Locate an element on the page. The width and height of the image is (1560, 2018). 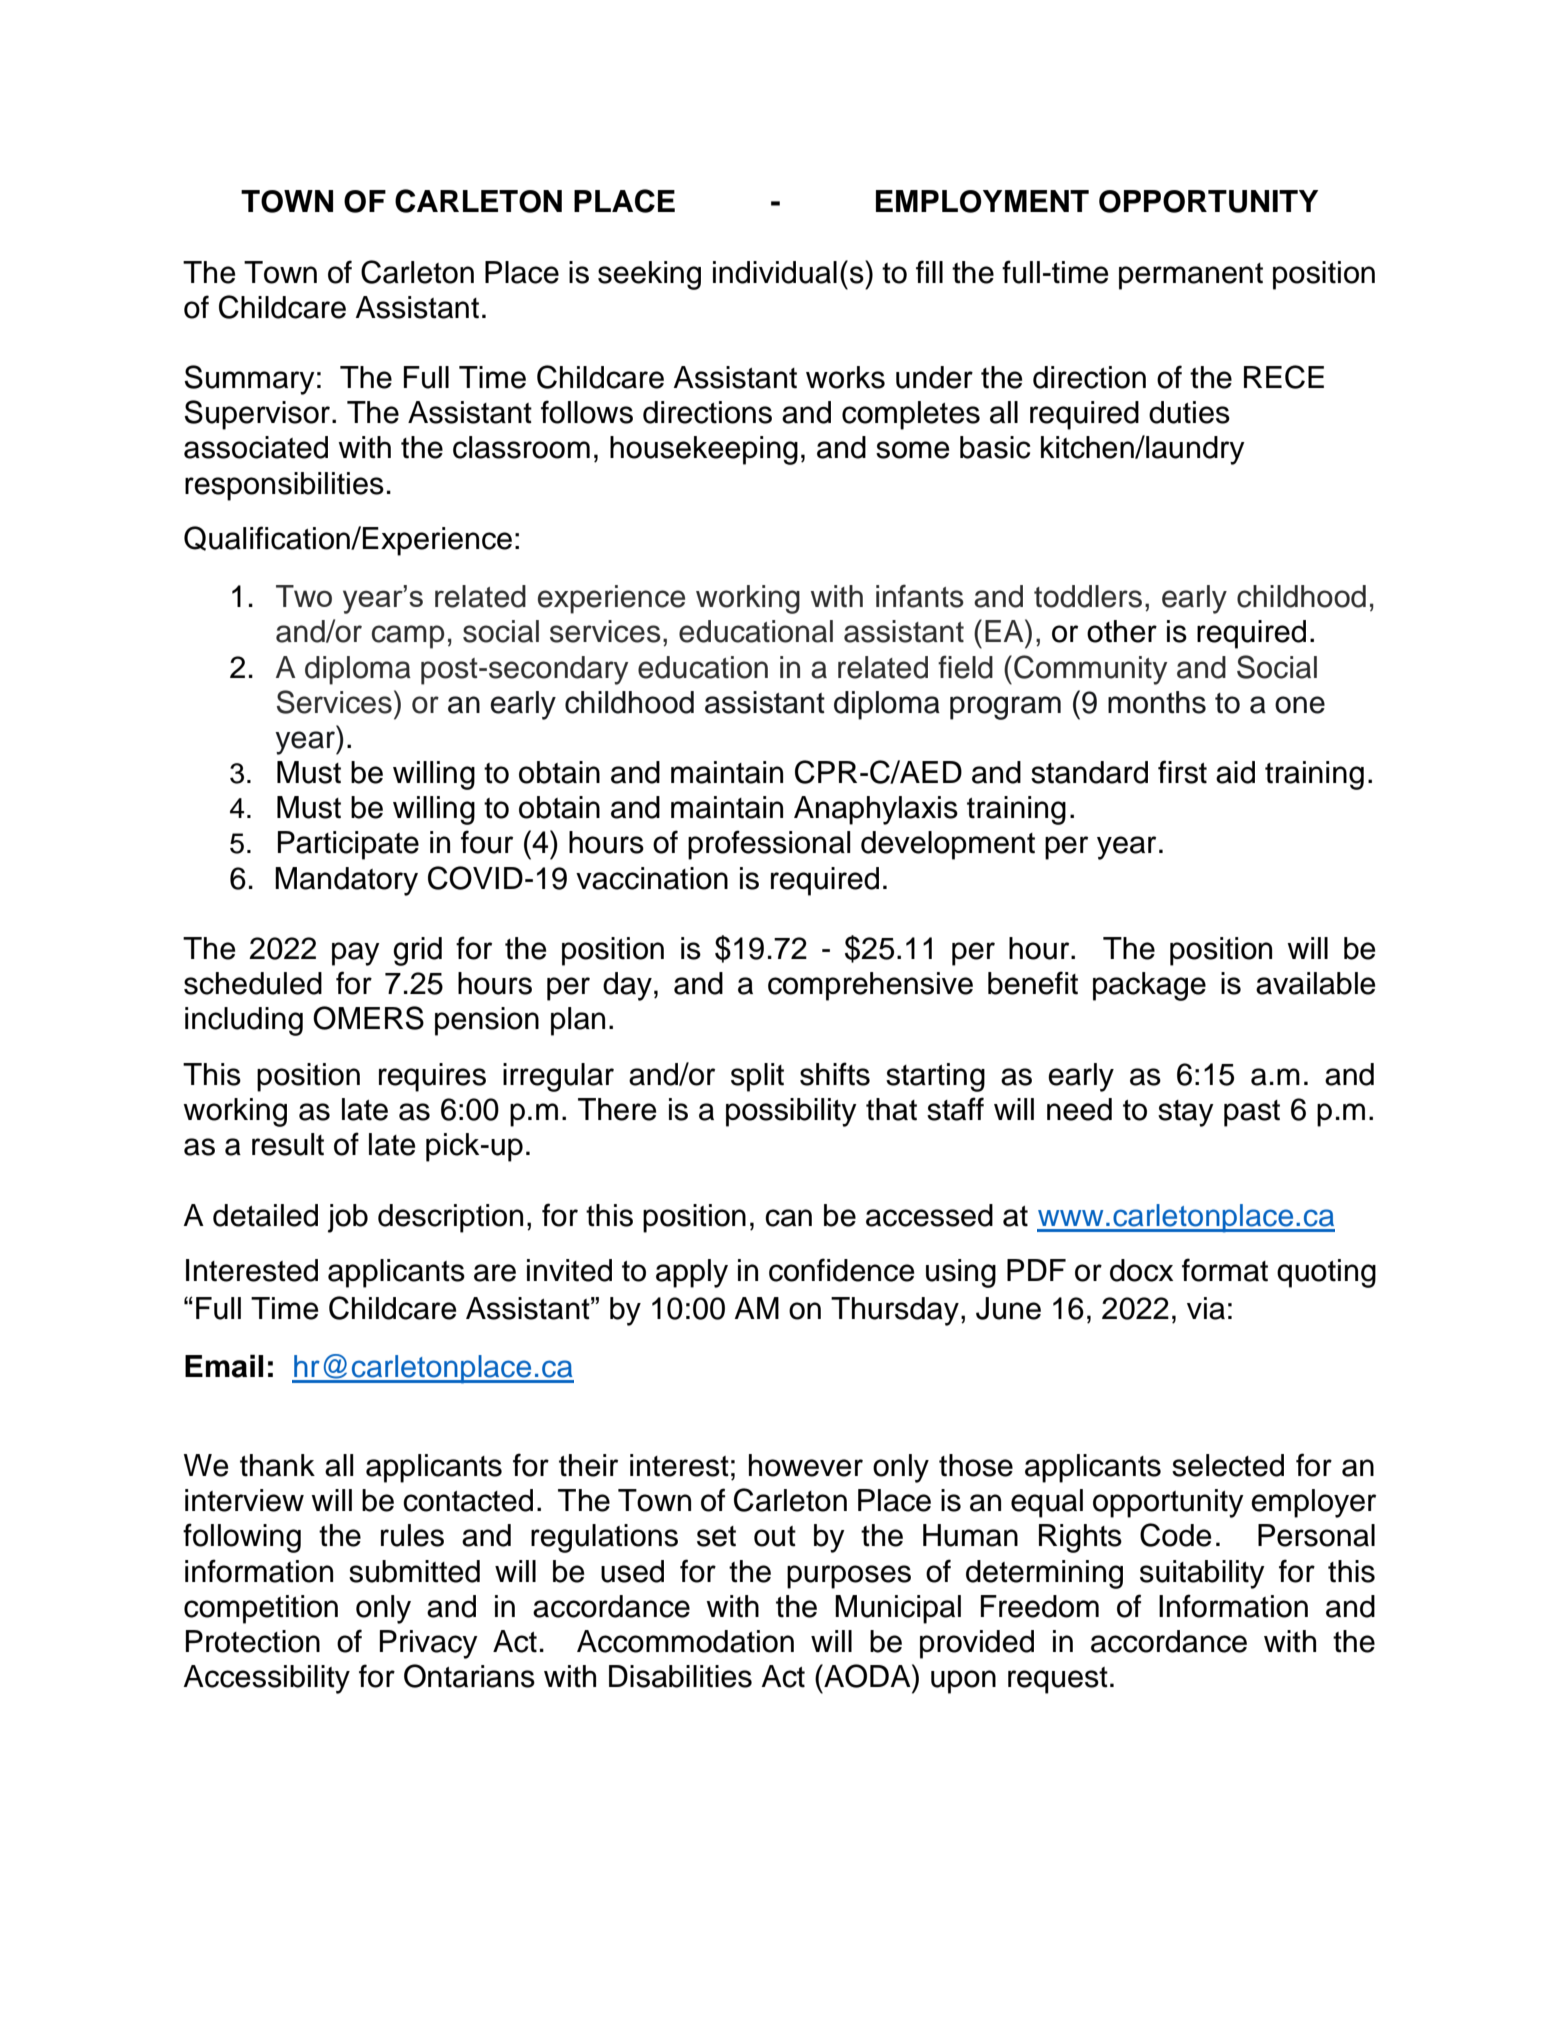
possibility is located at coordinates (791, 1112).
